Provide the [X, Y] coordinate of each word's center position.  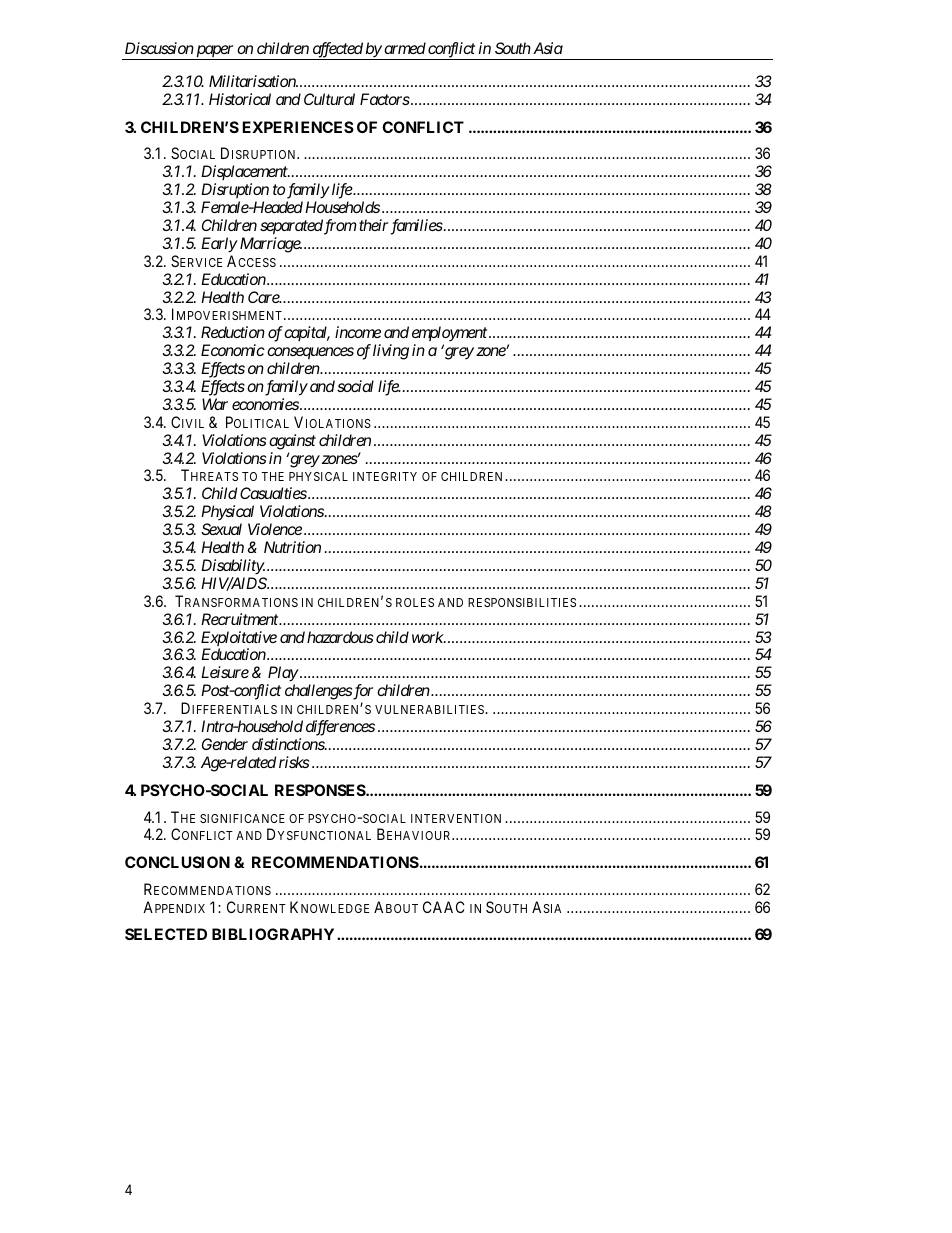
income [358, 332]
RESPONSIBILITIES [522, 602]
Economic [233, 350]
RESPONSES [321, 790]
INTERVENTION [456, 818]
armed [405, 48]
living [391, 352]
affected [337, 51]
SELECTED [166, 934]
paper [215, 52]
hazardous [340, 637]
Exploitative [239, 640]
